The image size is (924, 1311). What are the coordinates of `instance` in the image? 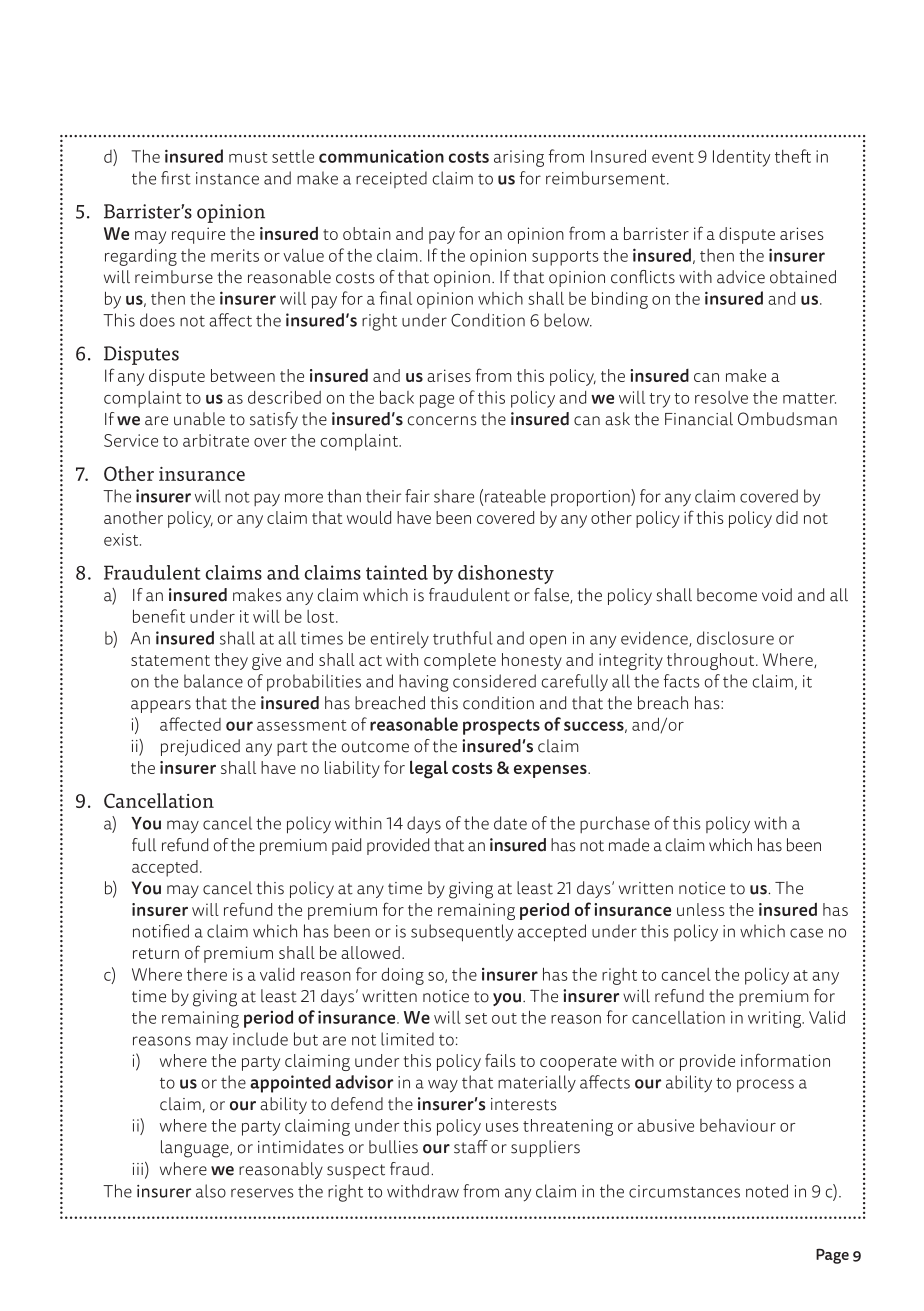 It's located at (227, 178).
